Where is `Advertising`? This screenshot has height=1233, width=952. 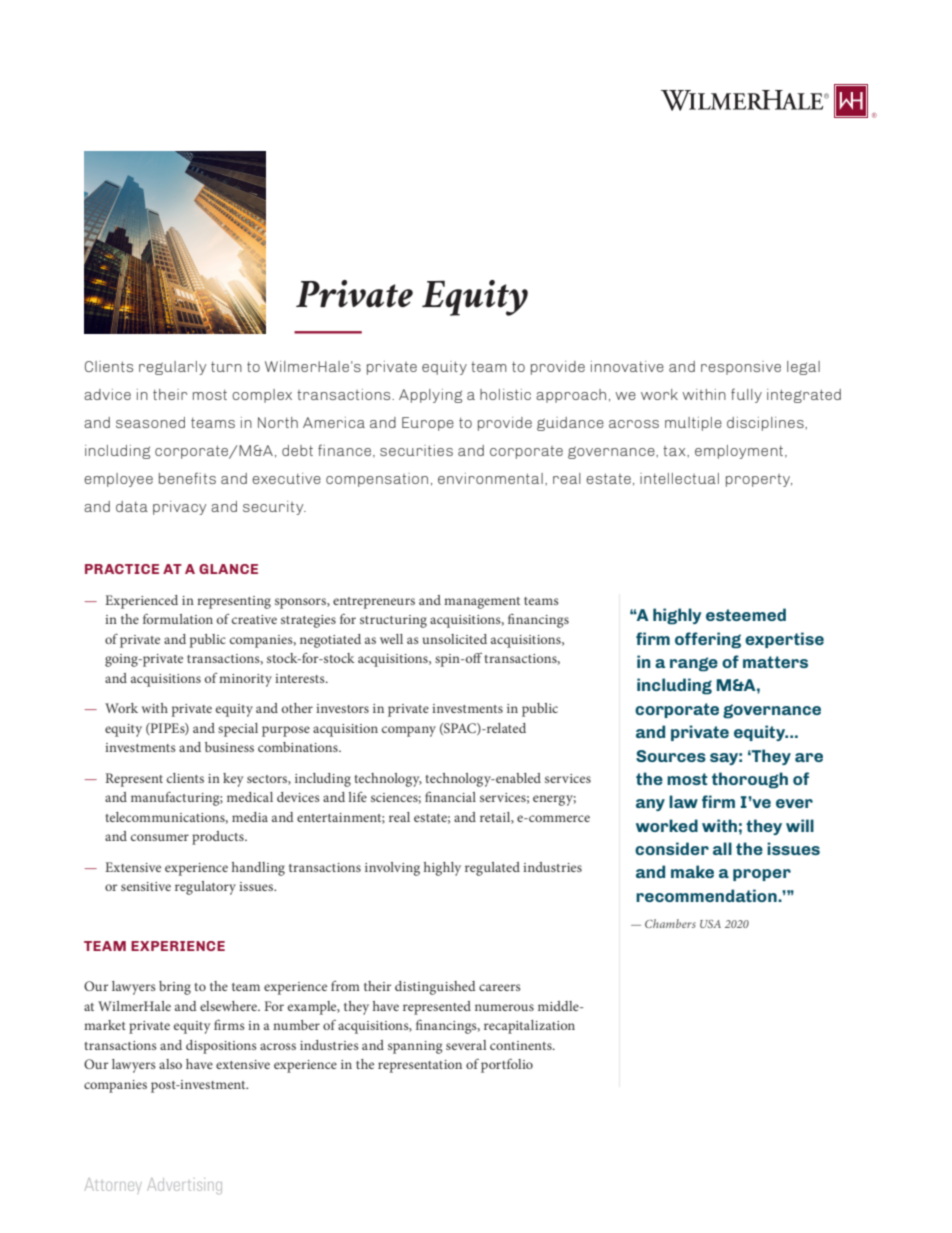
Advertising is located at coordinates (184, 1186).
